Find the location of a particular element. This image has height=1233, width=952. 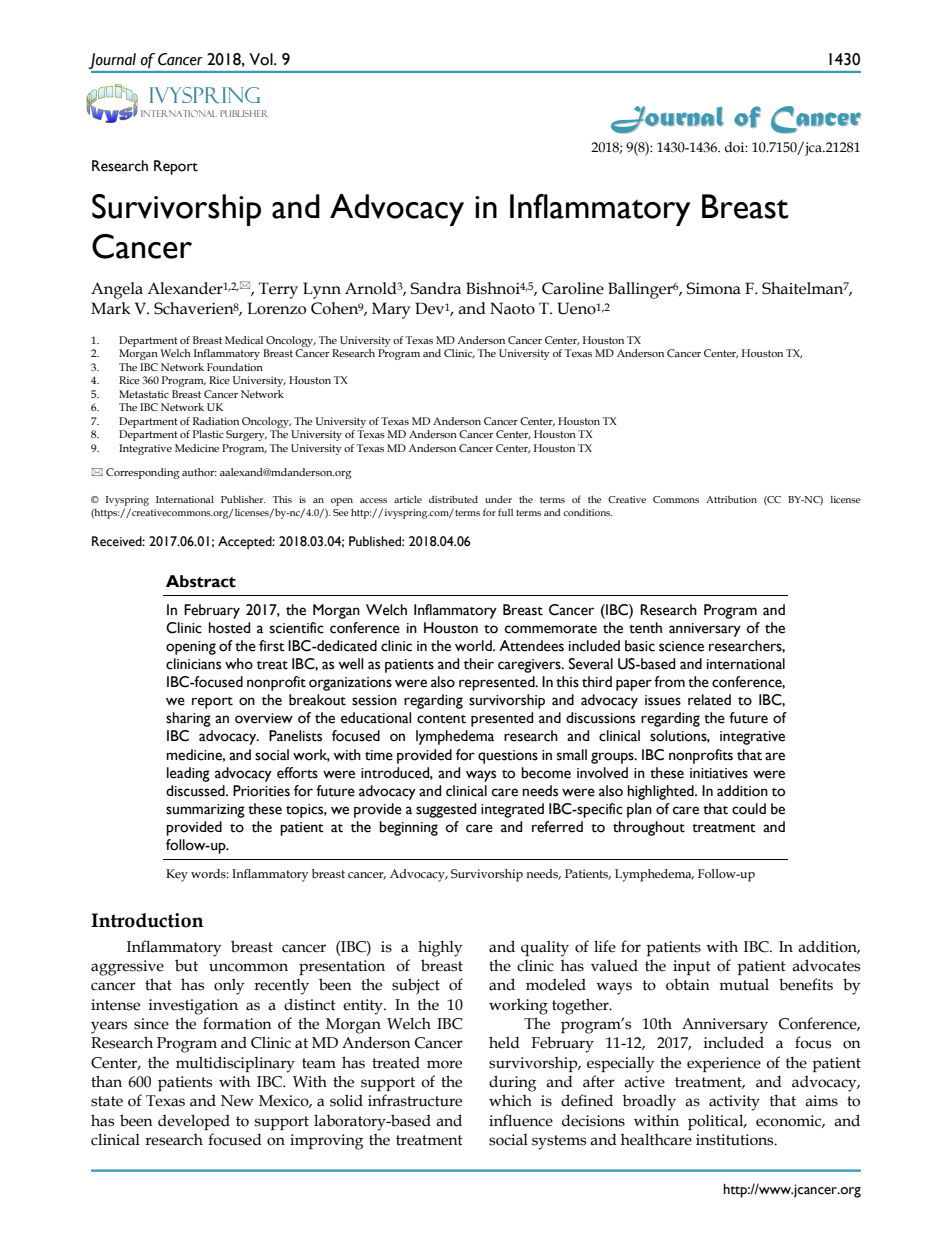

content is located at coordinates (441, 719).
